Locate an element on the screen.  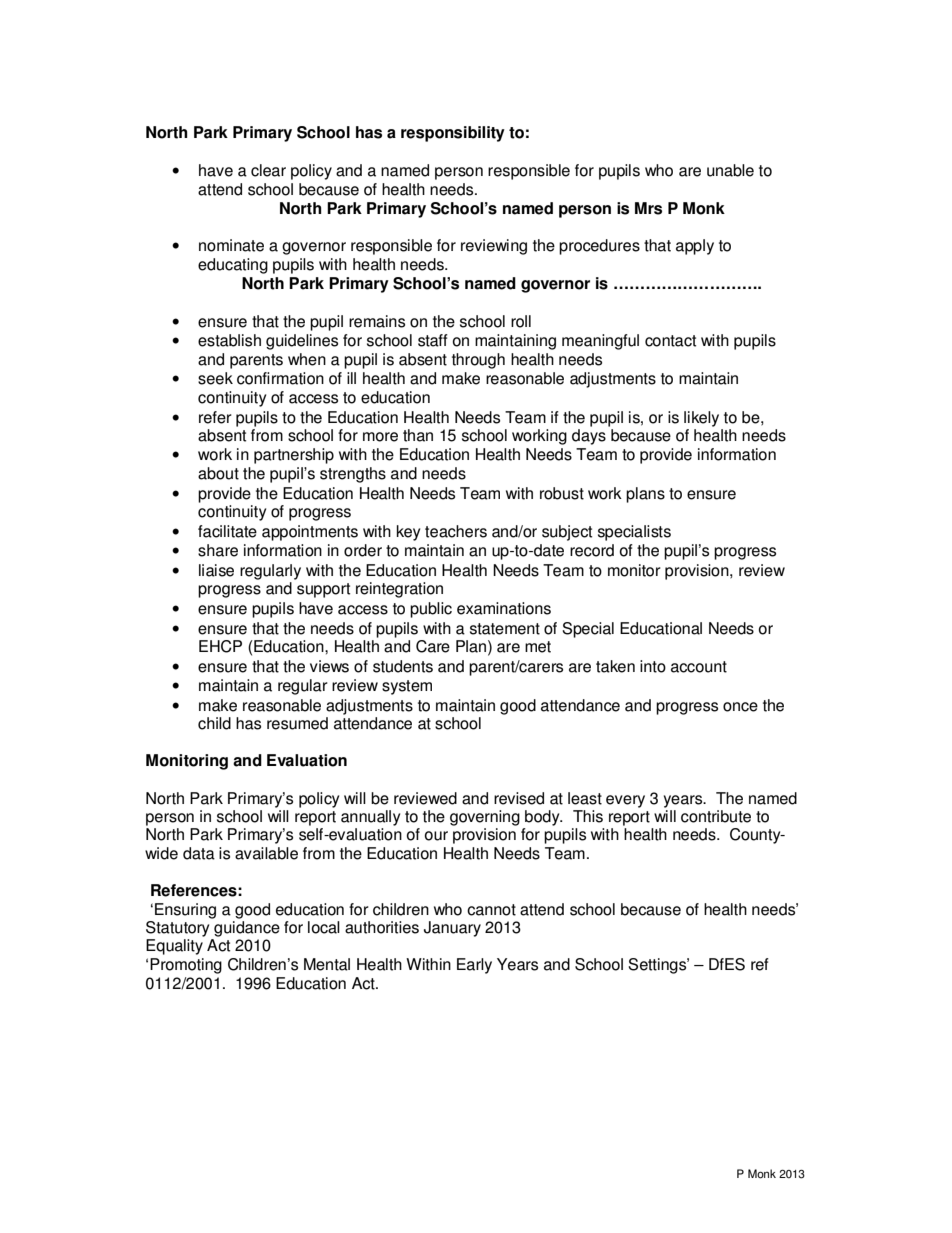
unable is located at coordinates (730, 170).
